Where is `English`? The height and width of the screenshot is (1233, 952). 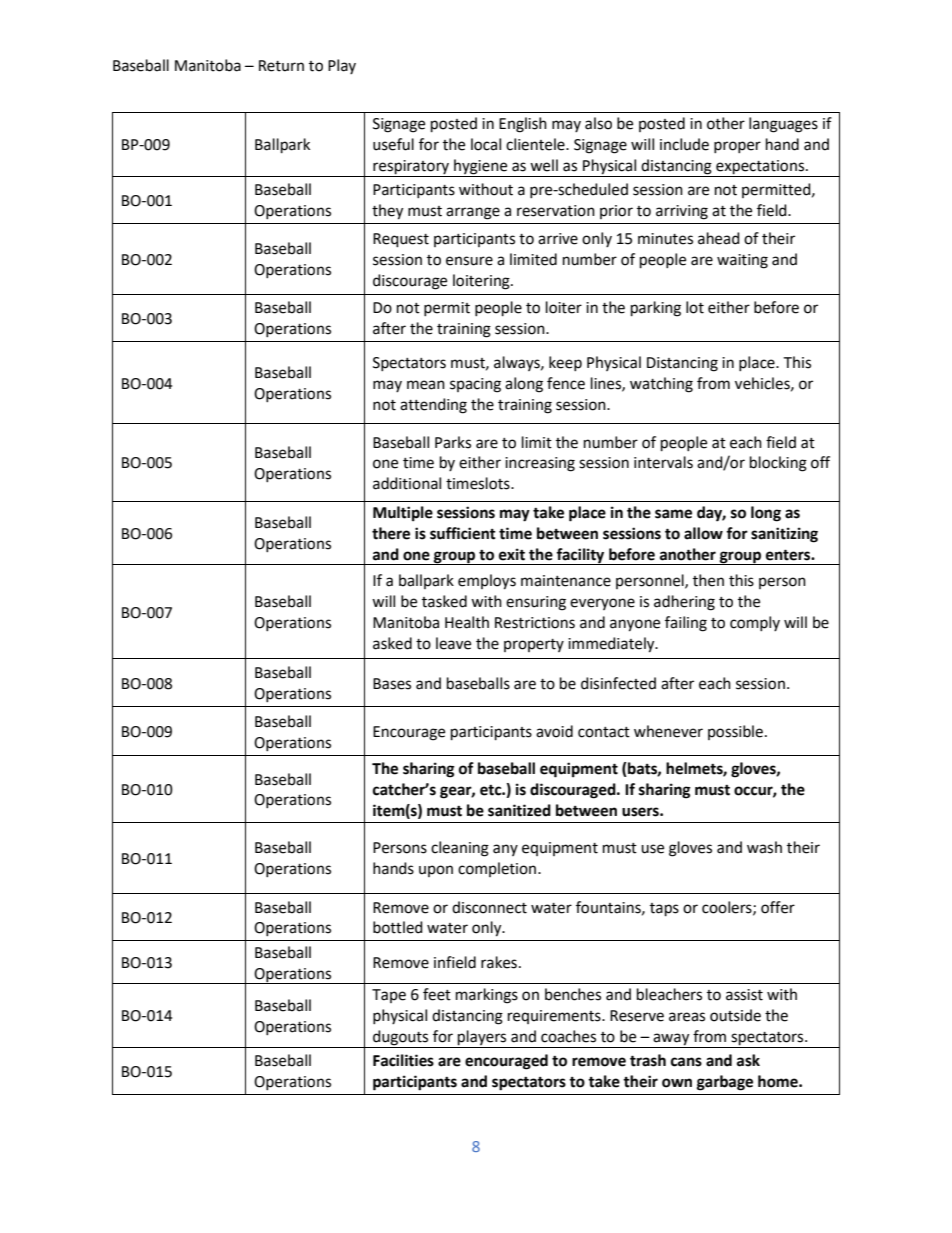 English is located at coordinates (523, 125).
